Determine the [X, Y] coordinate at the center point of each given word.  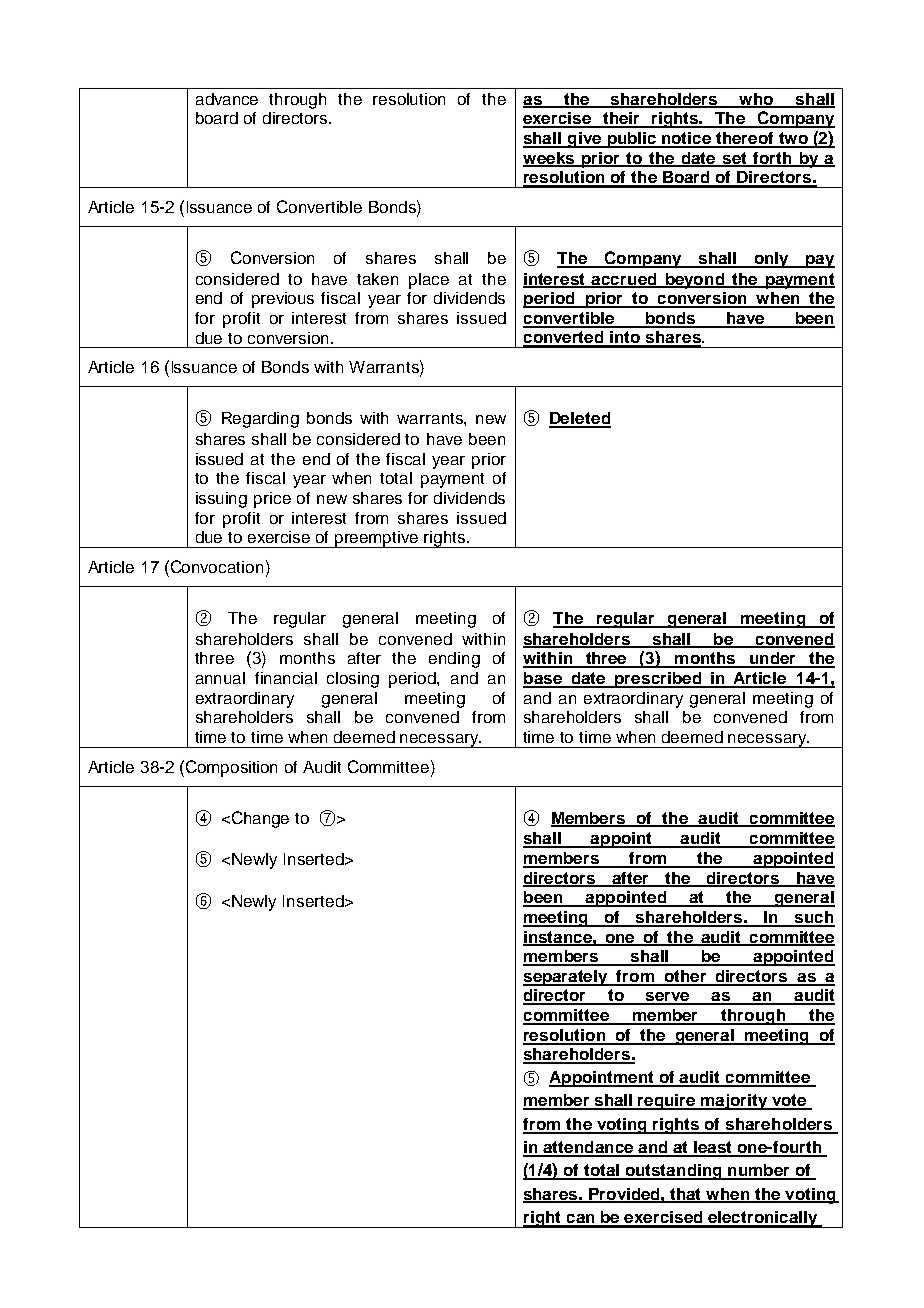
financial [286, 678]
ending [454, 660]
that [686, 1195]
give [585, 140]
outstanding [673, 1172]
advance [227, 99]
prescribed [658, 680]
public [632, 140]
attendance [589, 1148]
